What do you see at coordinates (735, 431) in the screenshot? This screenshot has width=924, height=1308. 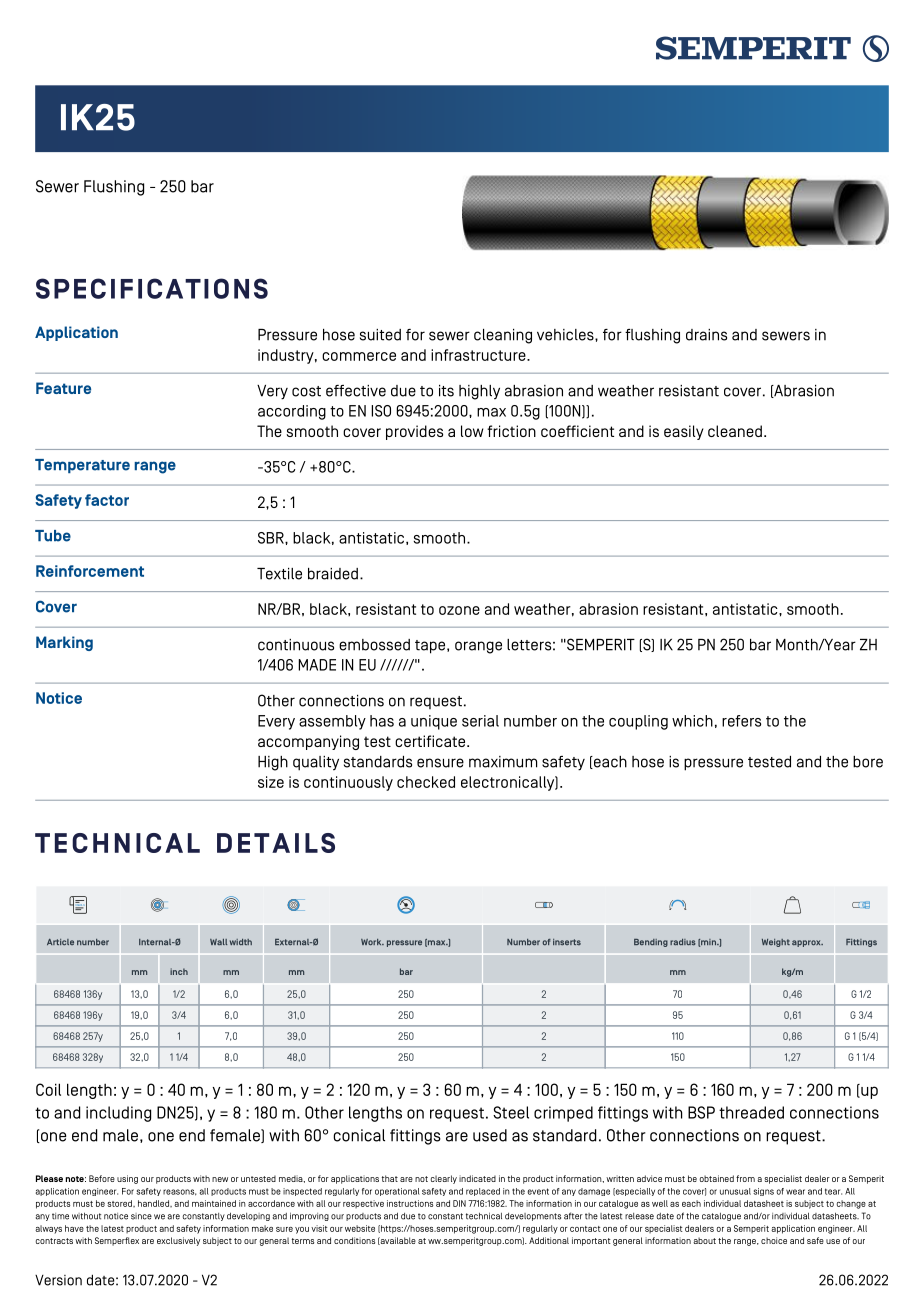 I see `cleaned` at bounding box center [735, 431].
